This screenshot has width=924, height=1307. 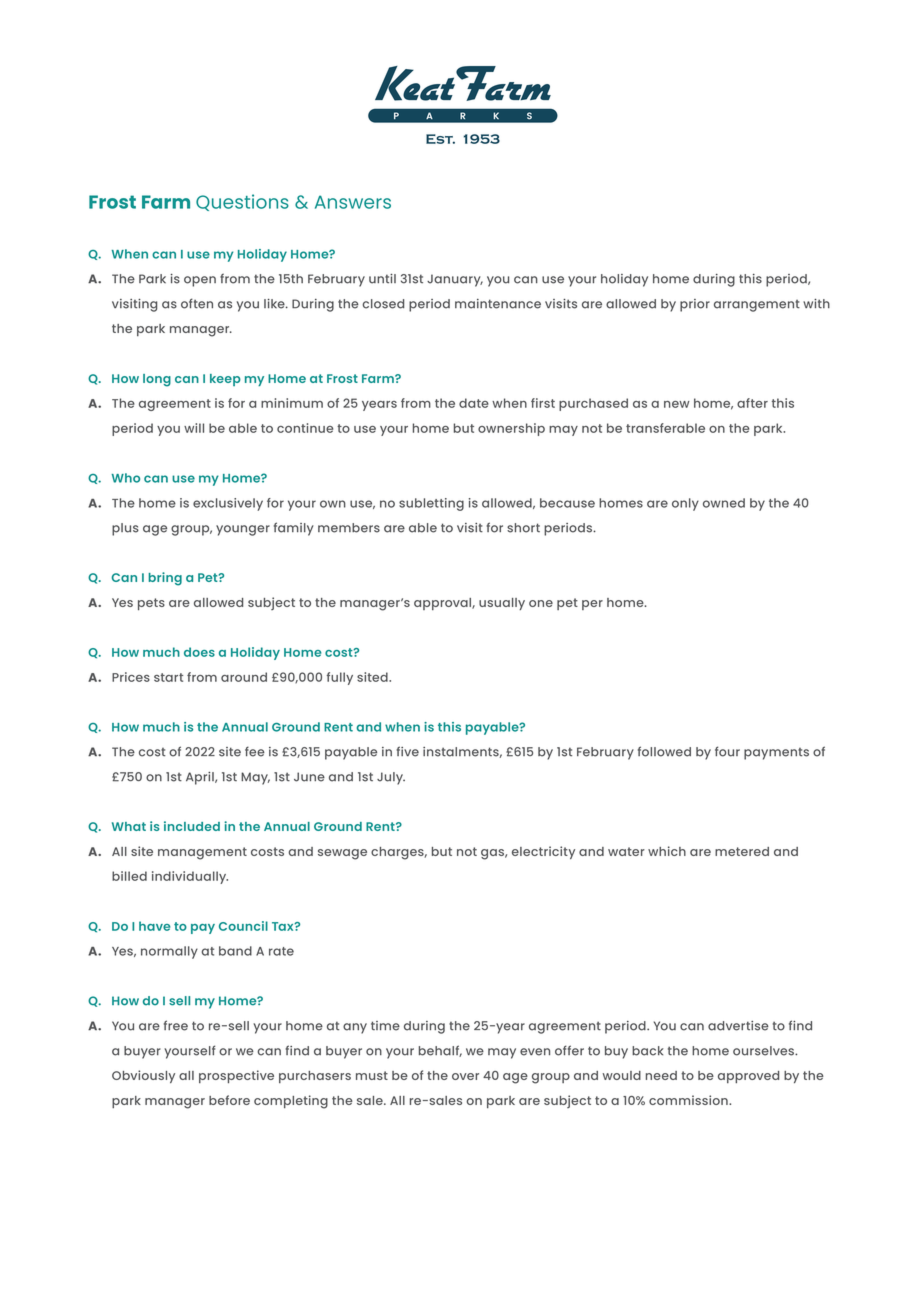 I want to click on usually, so click(x=502, y=604).
